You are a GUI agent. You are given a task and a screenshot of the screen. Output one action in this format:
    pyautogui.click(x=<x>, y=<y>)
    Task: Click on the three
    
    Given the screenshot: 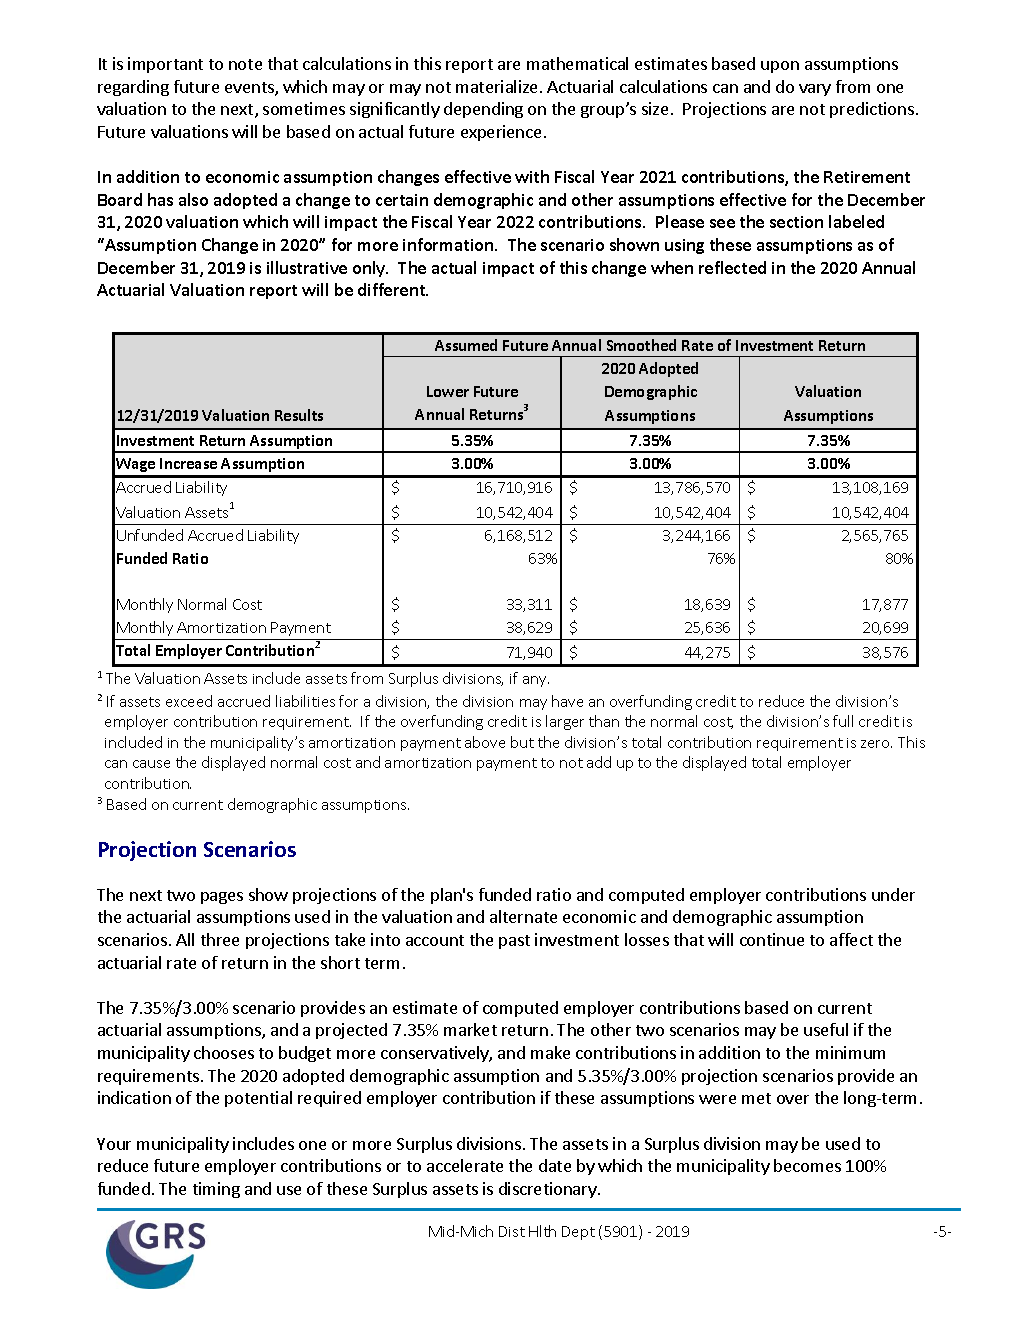 What is the action you would take?
    pyautogui.click(x=220, y=939)
